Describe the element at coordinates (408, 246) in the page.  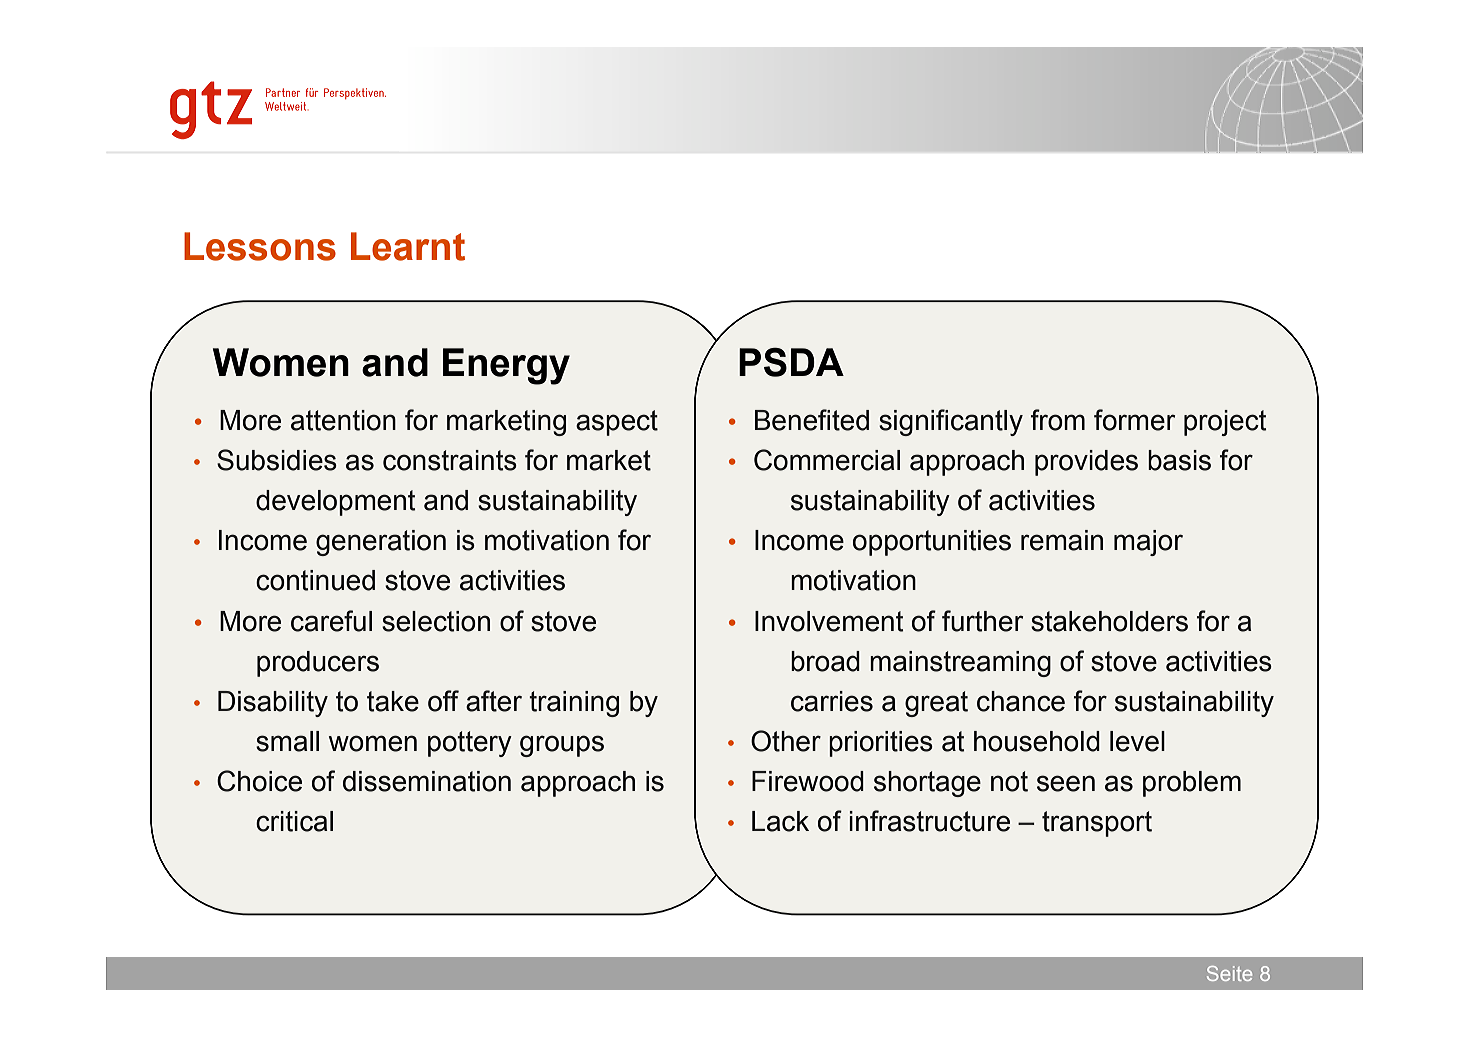
I see `Learnt` at that location.
